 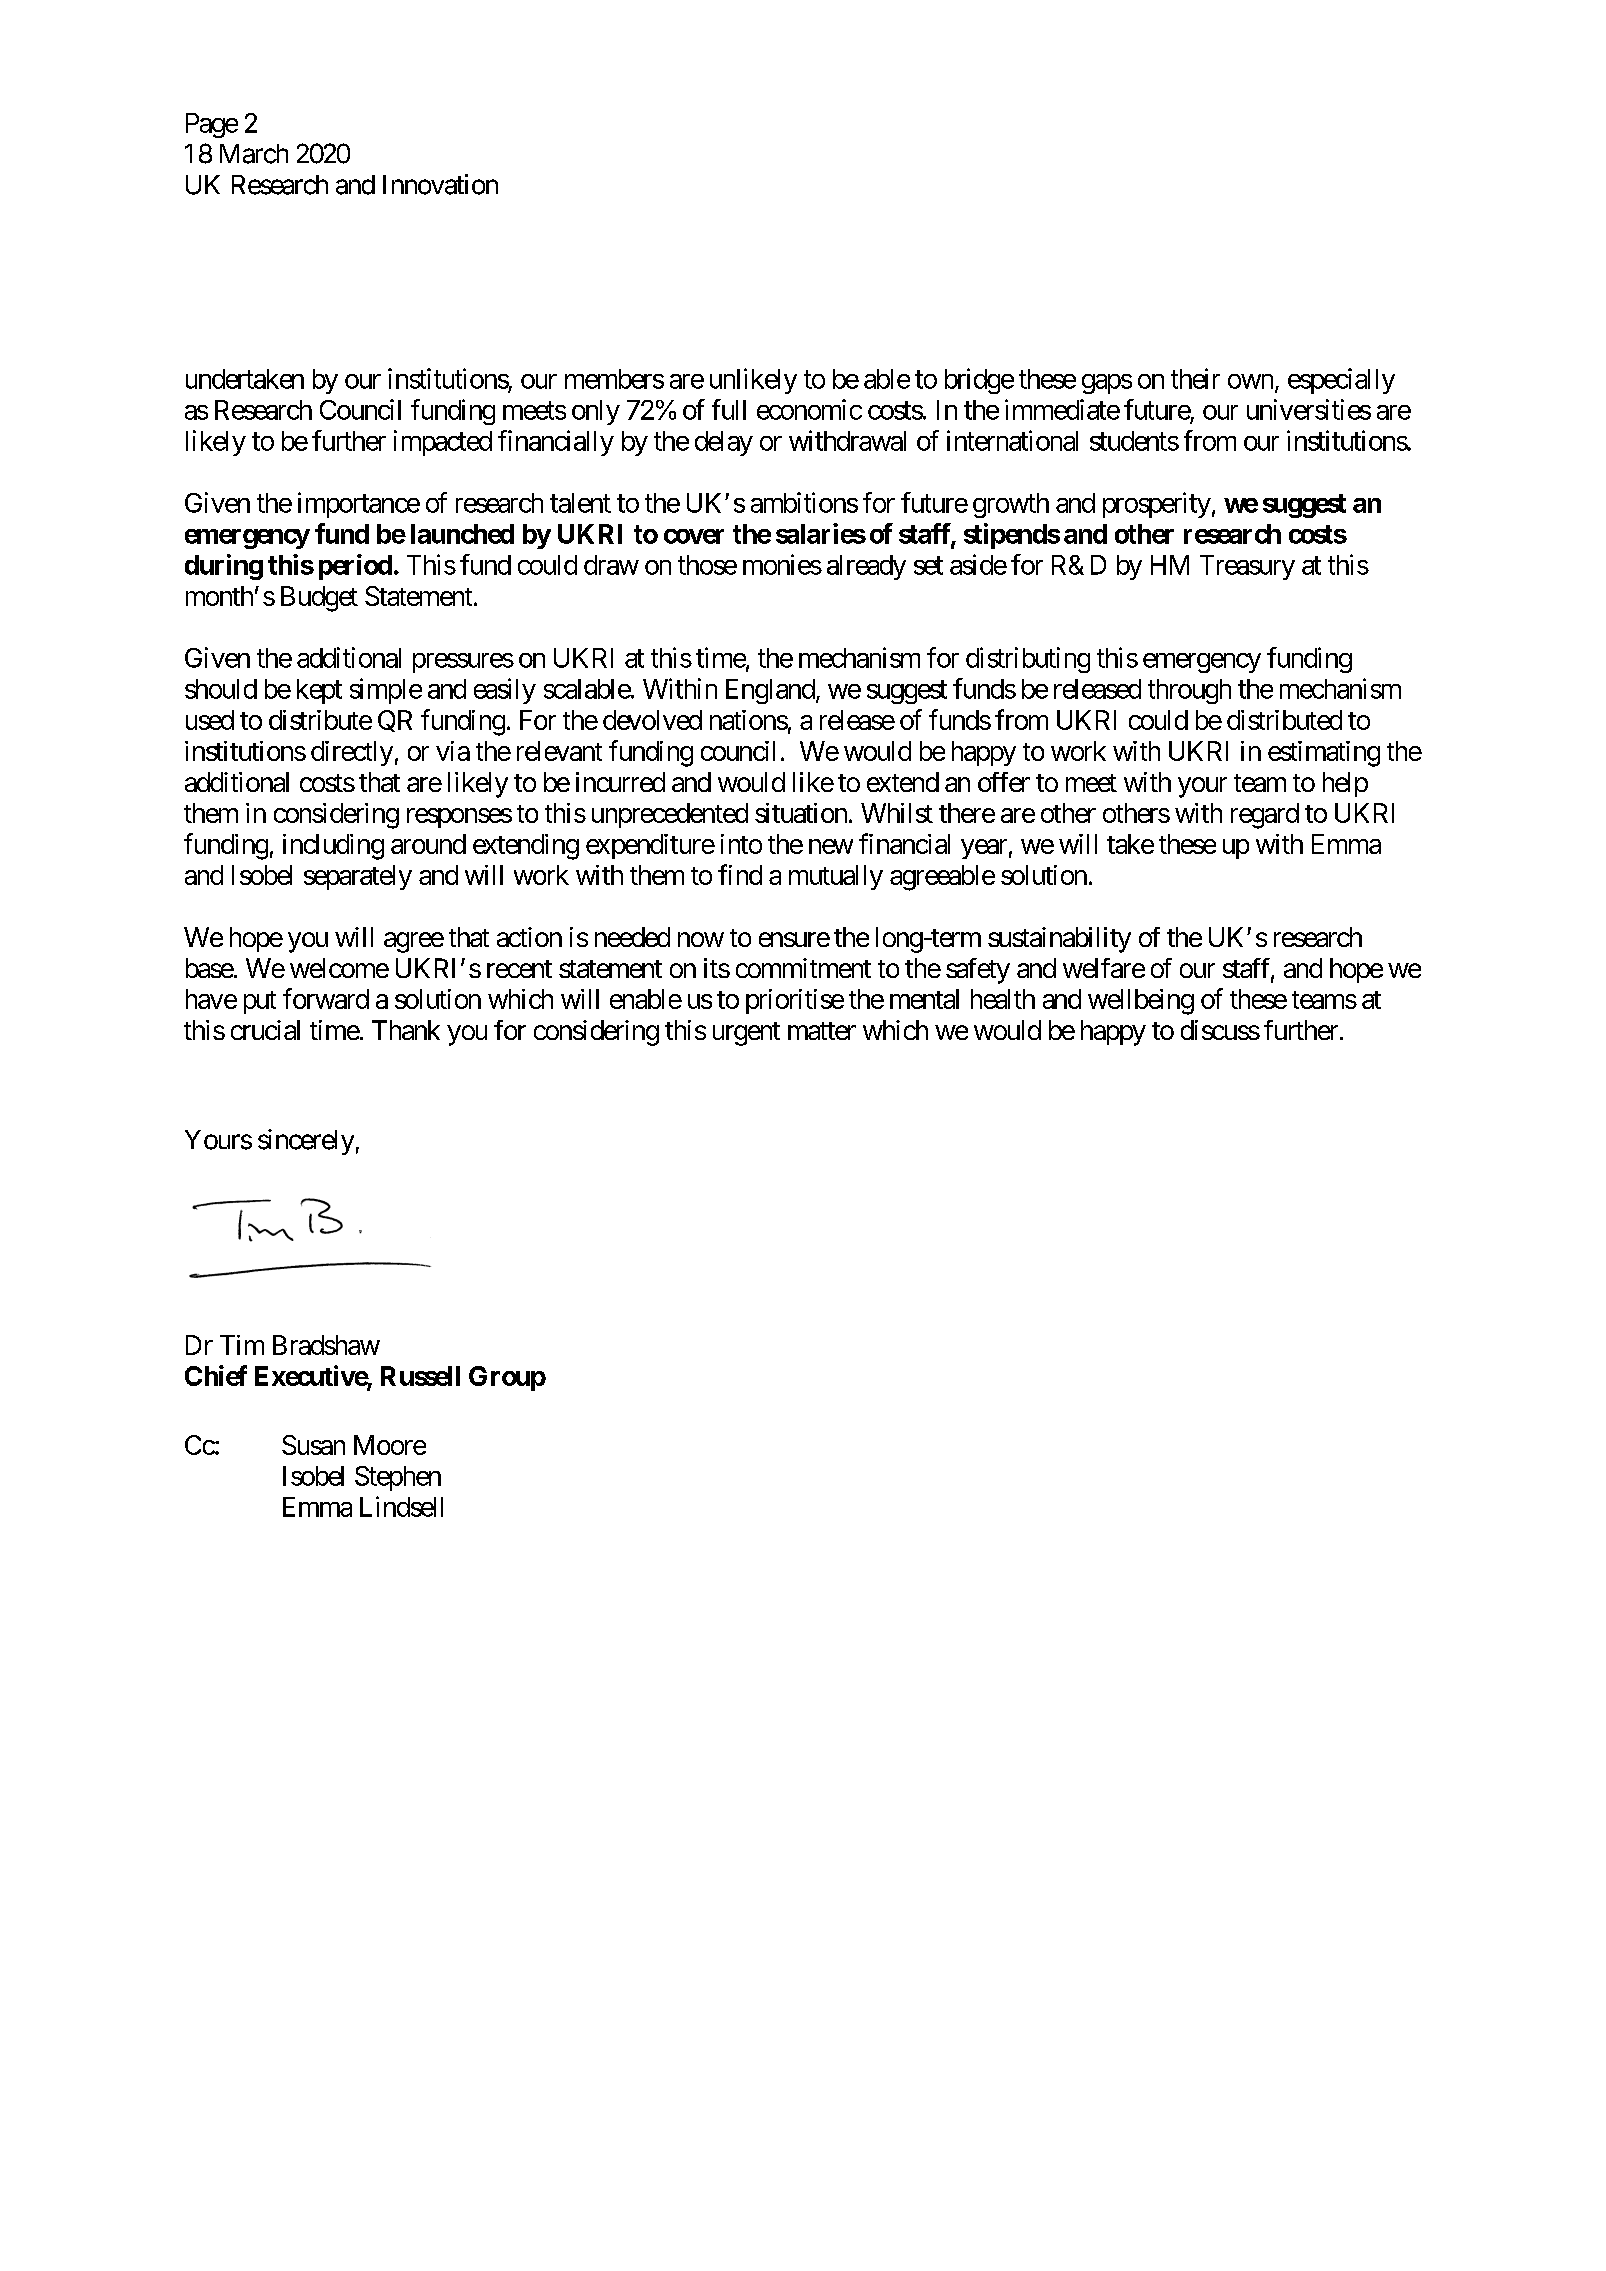 I want to click on Susan, so click(x=313, y=1445).
